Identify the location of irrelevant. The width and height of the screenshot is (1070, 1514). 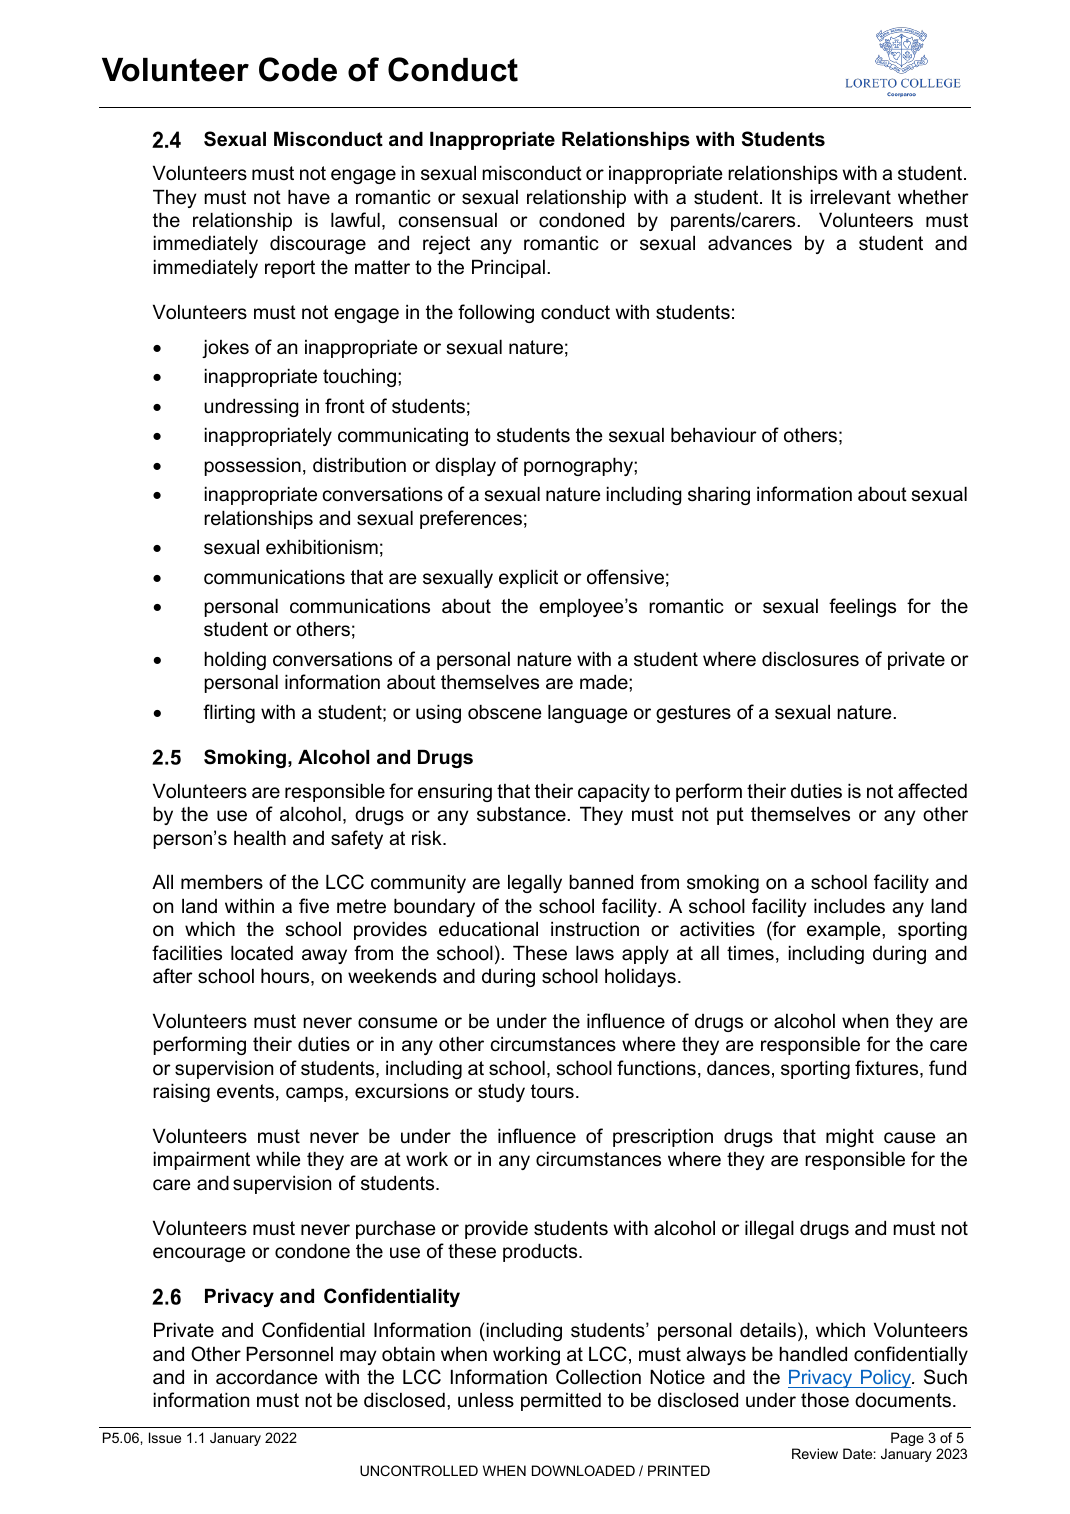
(851, 197).
